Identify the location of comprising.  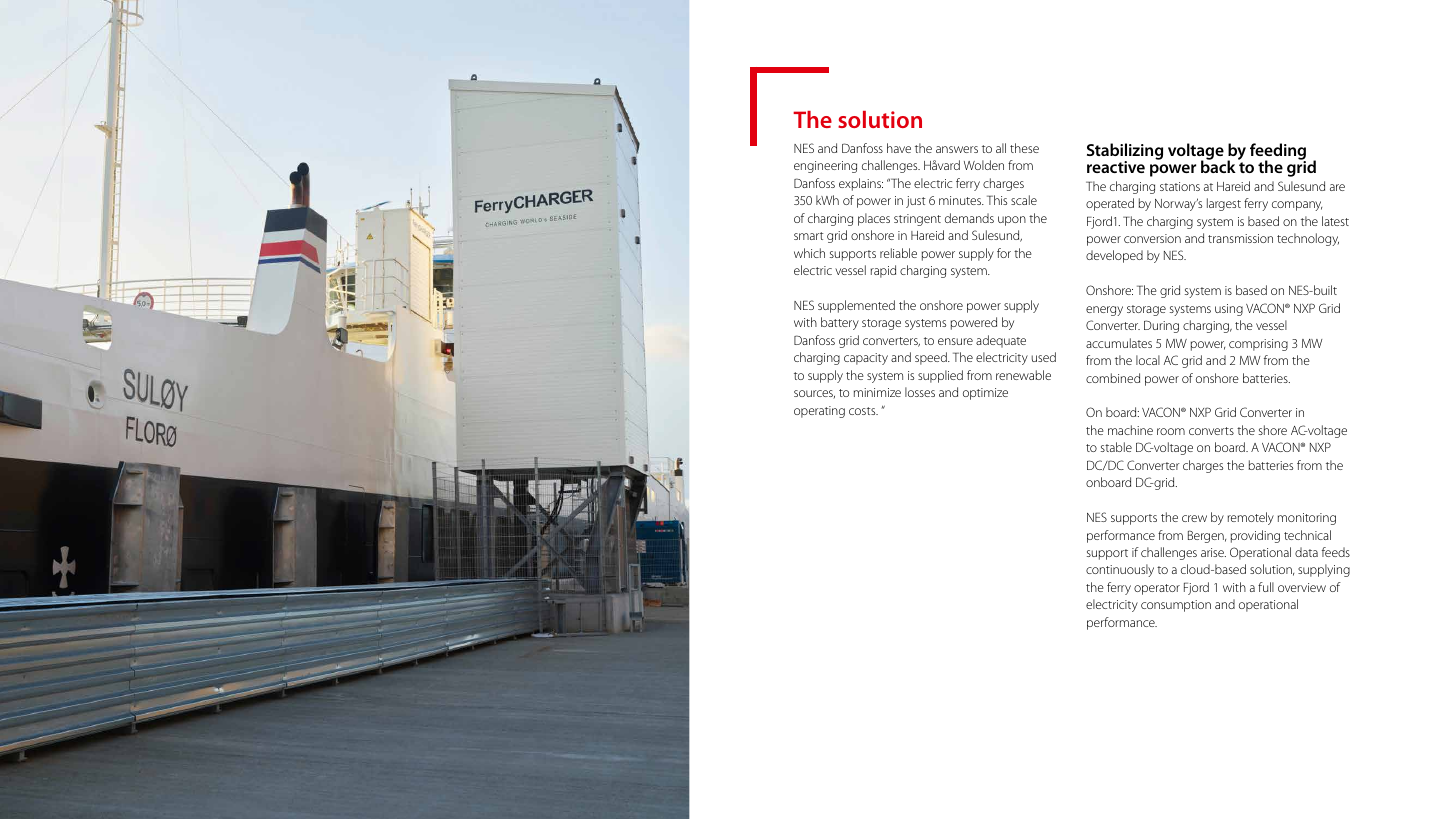
(1258, 345).
